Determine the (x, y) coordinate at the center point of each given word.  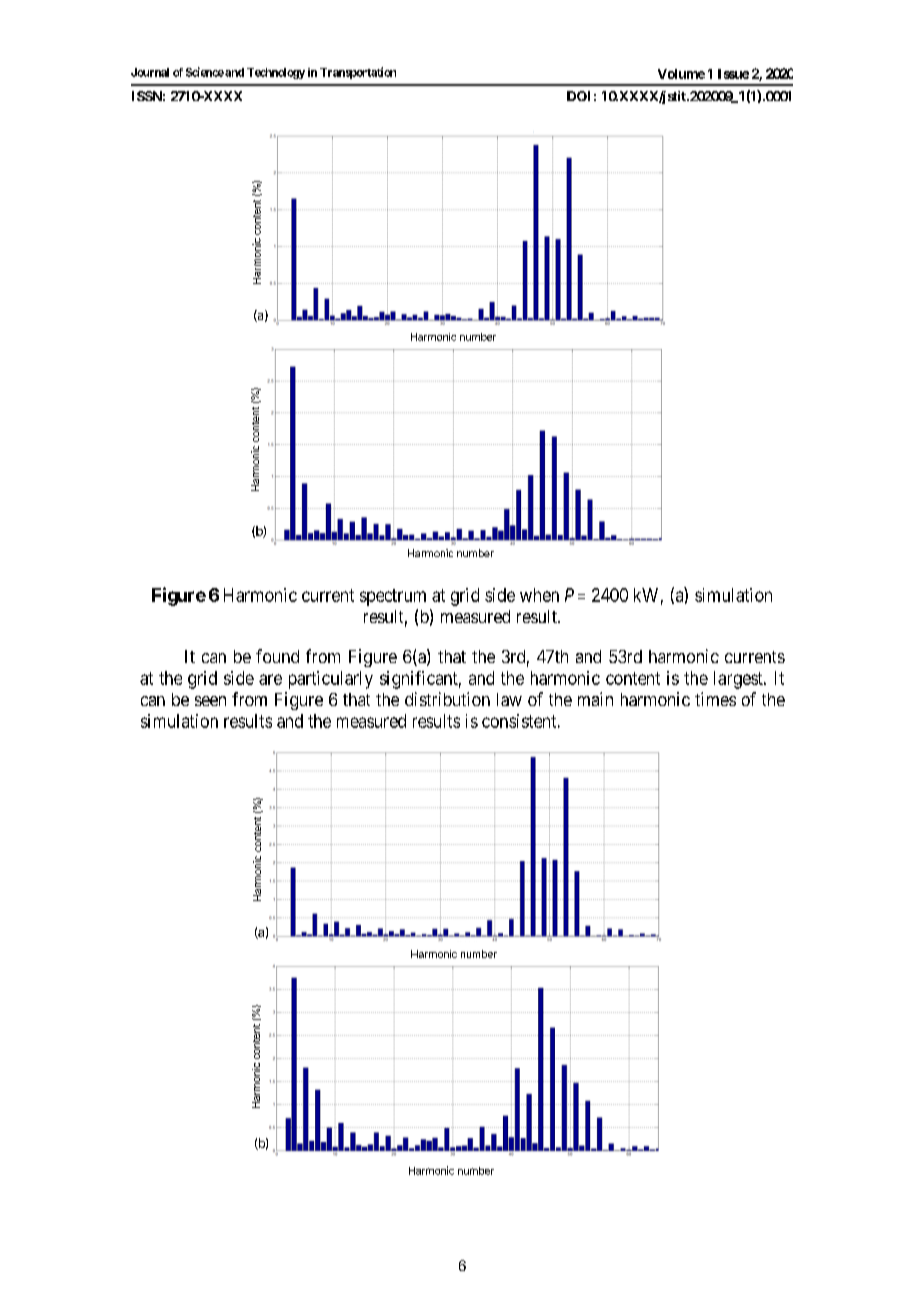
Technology (276, 73)
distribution (447, 699)
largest (739, 680)
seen (210, 701)
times (715, 699)
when (539, 595)
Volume (681, 74)
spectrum (393, 597)
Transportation (358, 73)
